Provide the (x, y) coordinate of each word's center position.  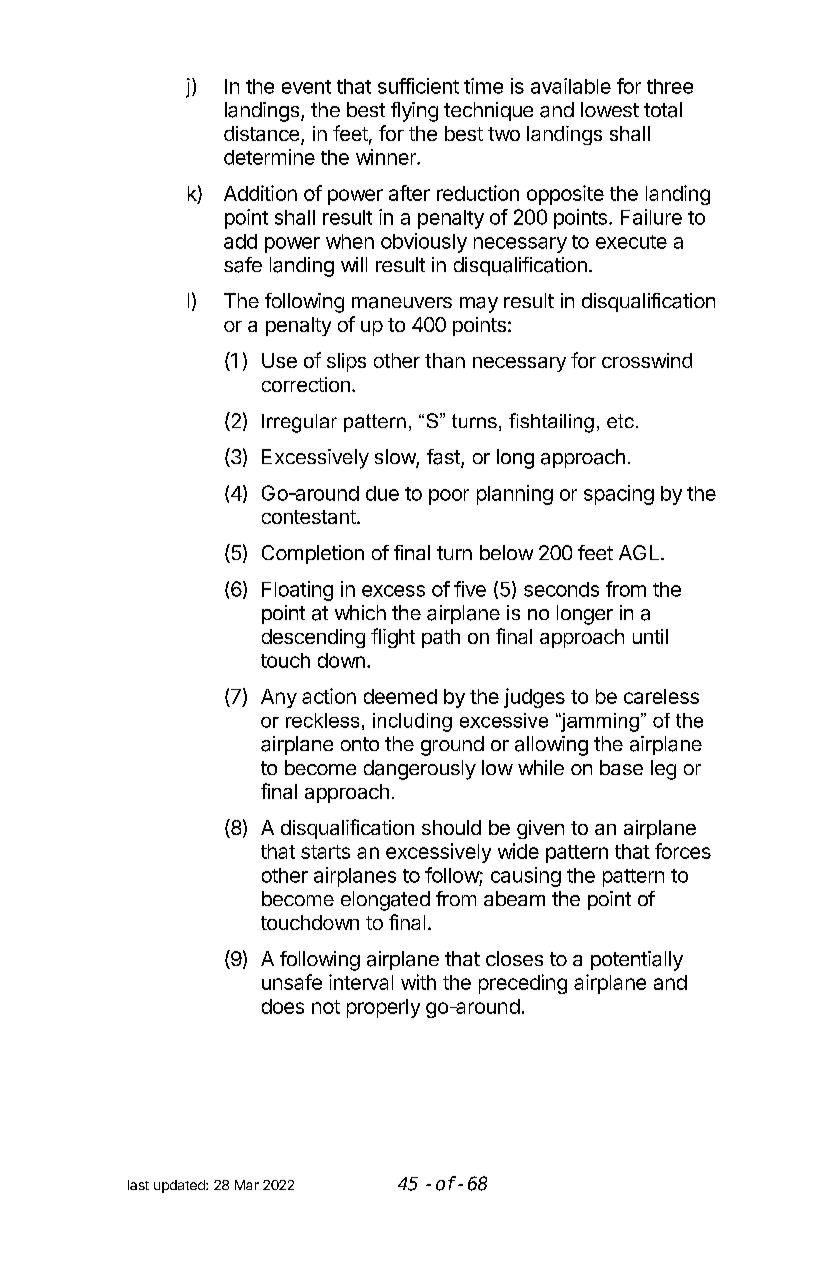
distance (261, 133)
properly (383, 1008)
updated (180, 1186)
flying (414, 112)
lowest (610, 109)
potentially (637, 961)
